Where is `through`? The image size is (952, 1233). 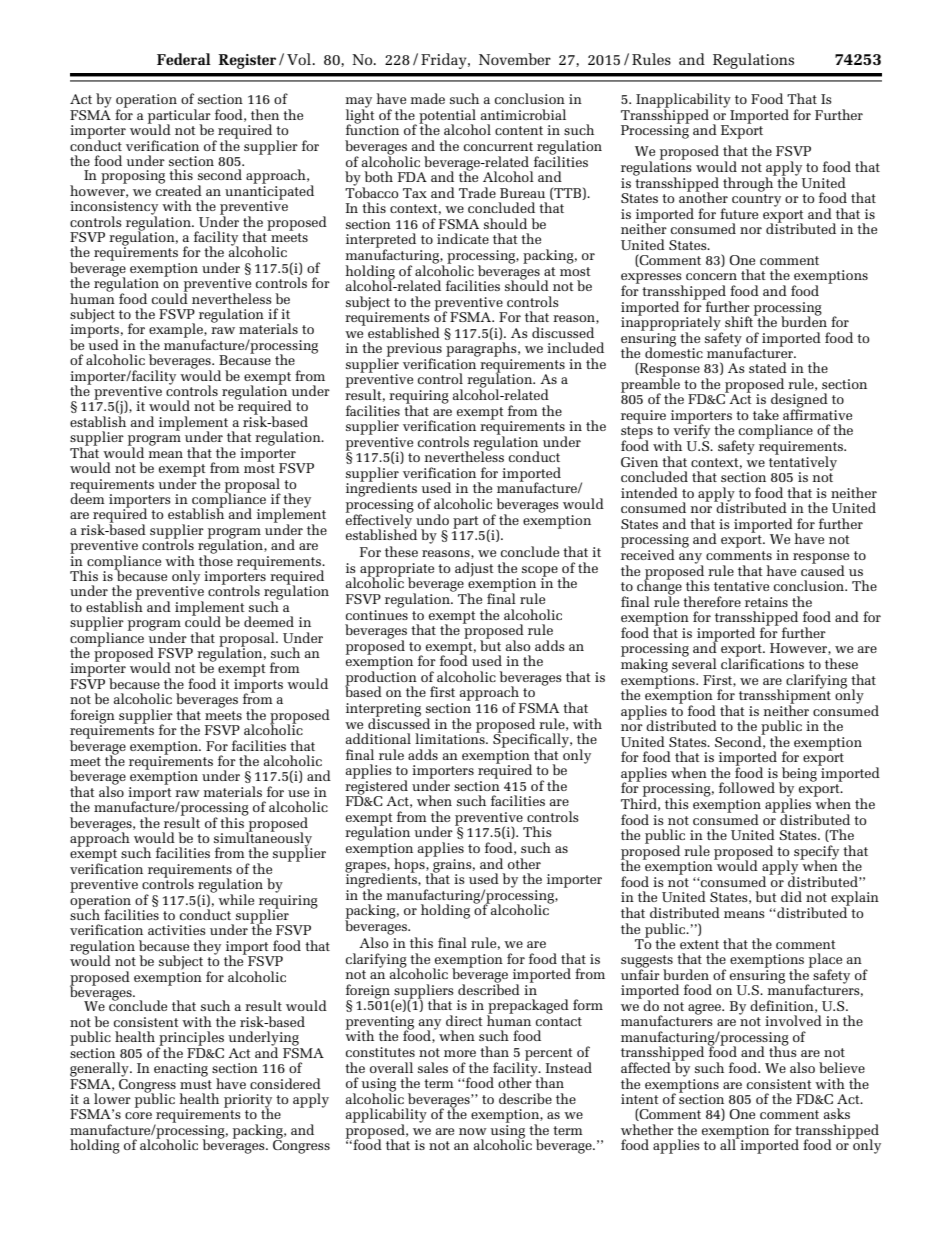 through is located at coordinates (749, 183).
